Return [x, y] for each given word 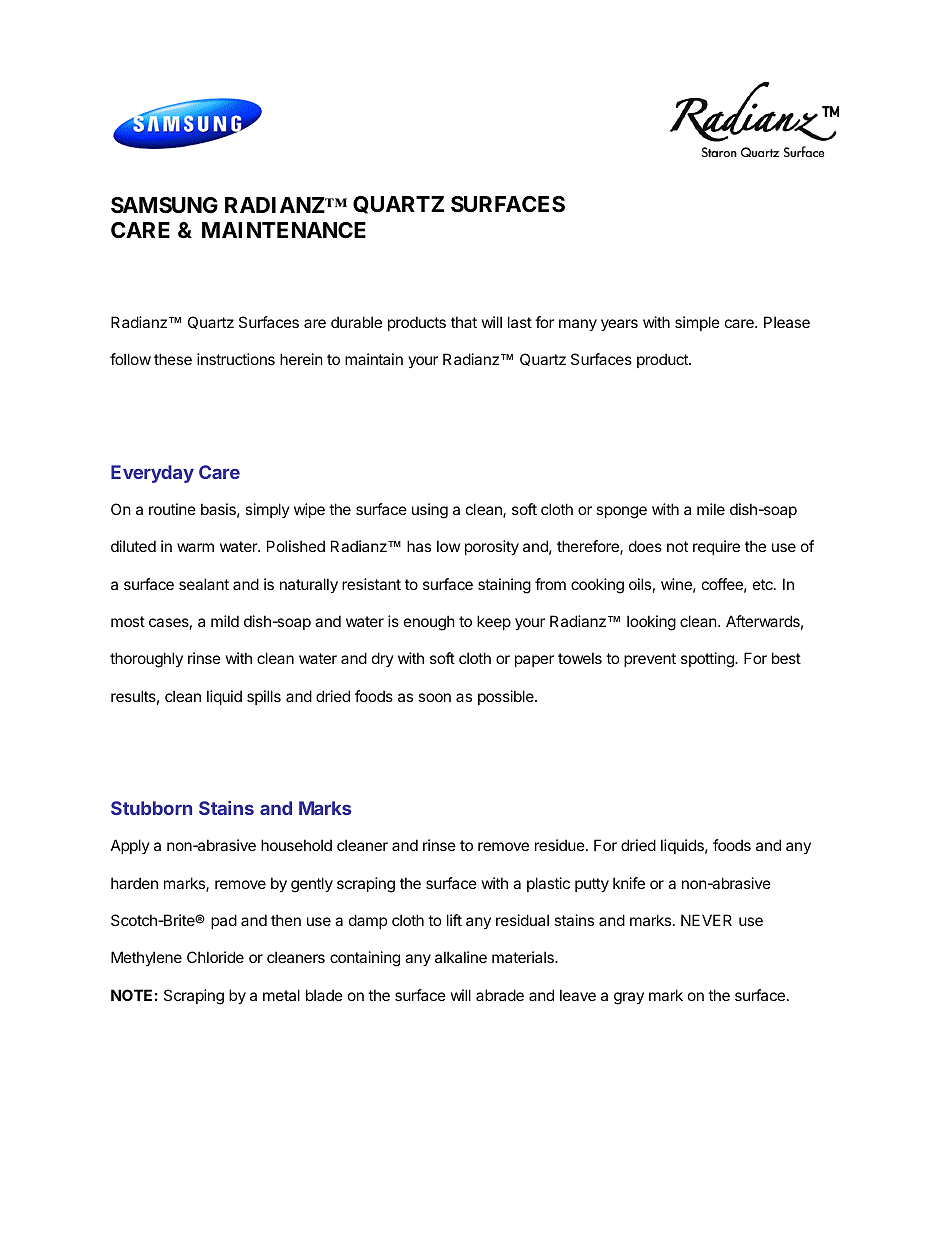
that [464, 322]
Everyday [152, 474]
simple [697, 323]
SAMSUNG [164, 205]
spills [264, 697]
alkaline [461, 957]
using [430, 511]
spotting [708, 660]
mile [711, 509]
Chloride [215, 957]
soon [434, 697]
